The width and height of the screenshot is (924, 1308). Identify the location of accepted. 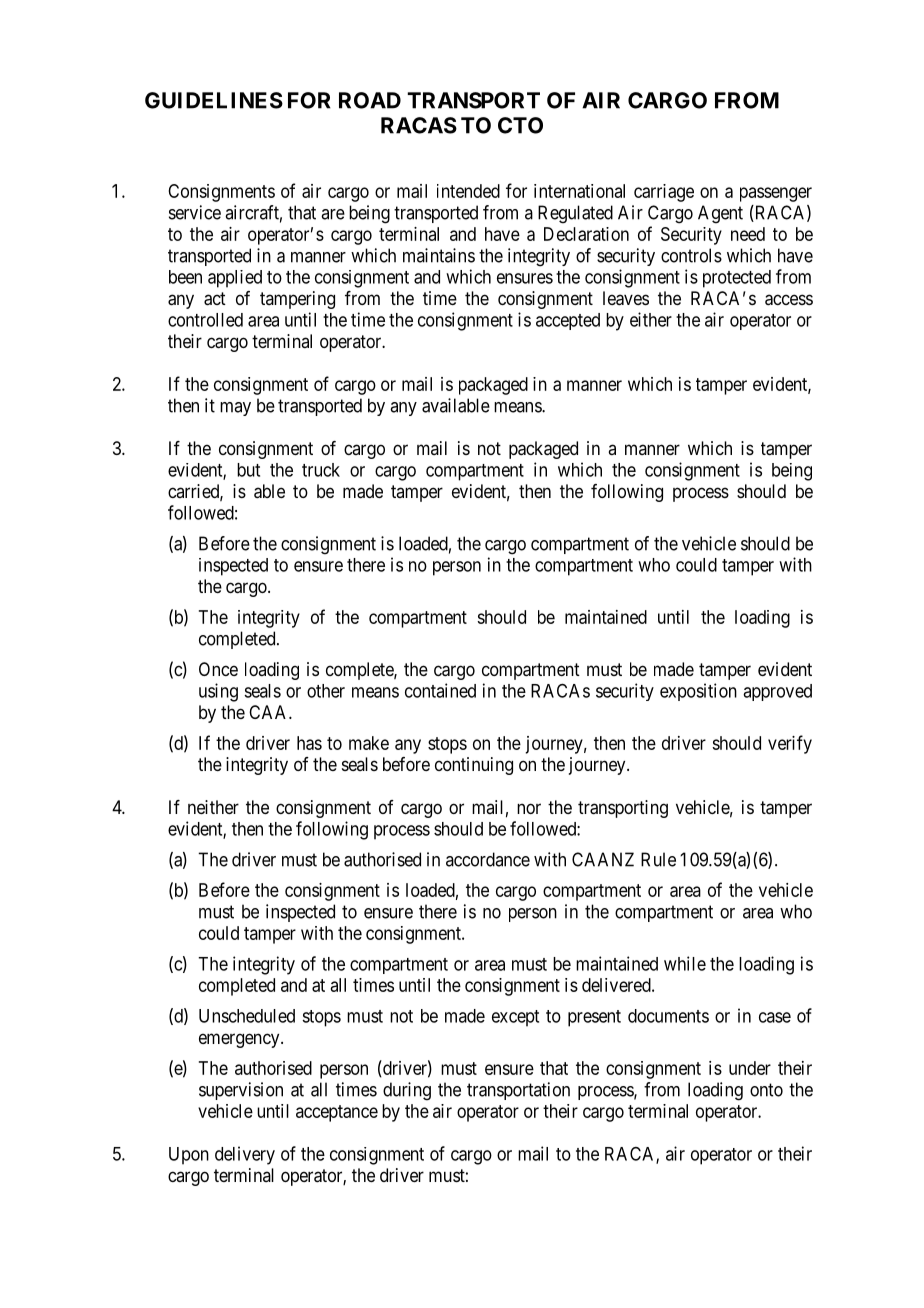
(568, 321).
